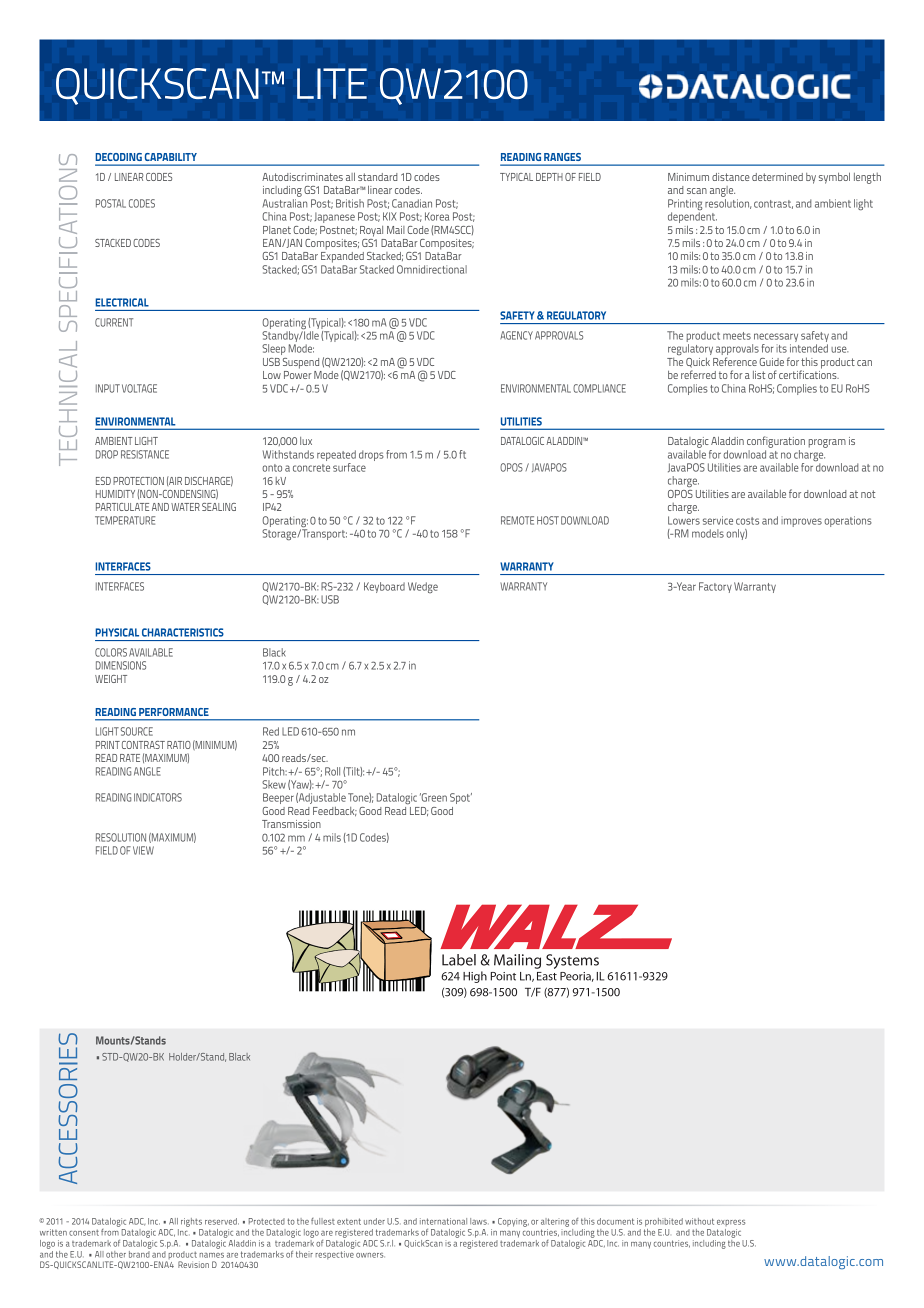  I want to click on Korea, so click(437, 216).
